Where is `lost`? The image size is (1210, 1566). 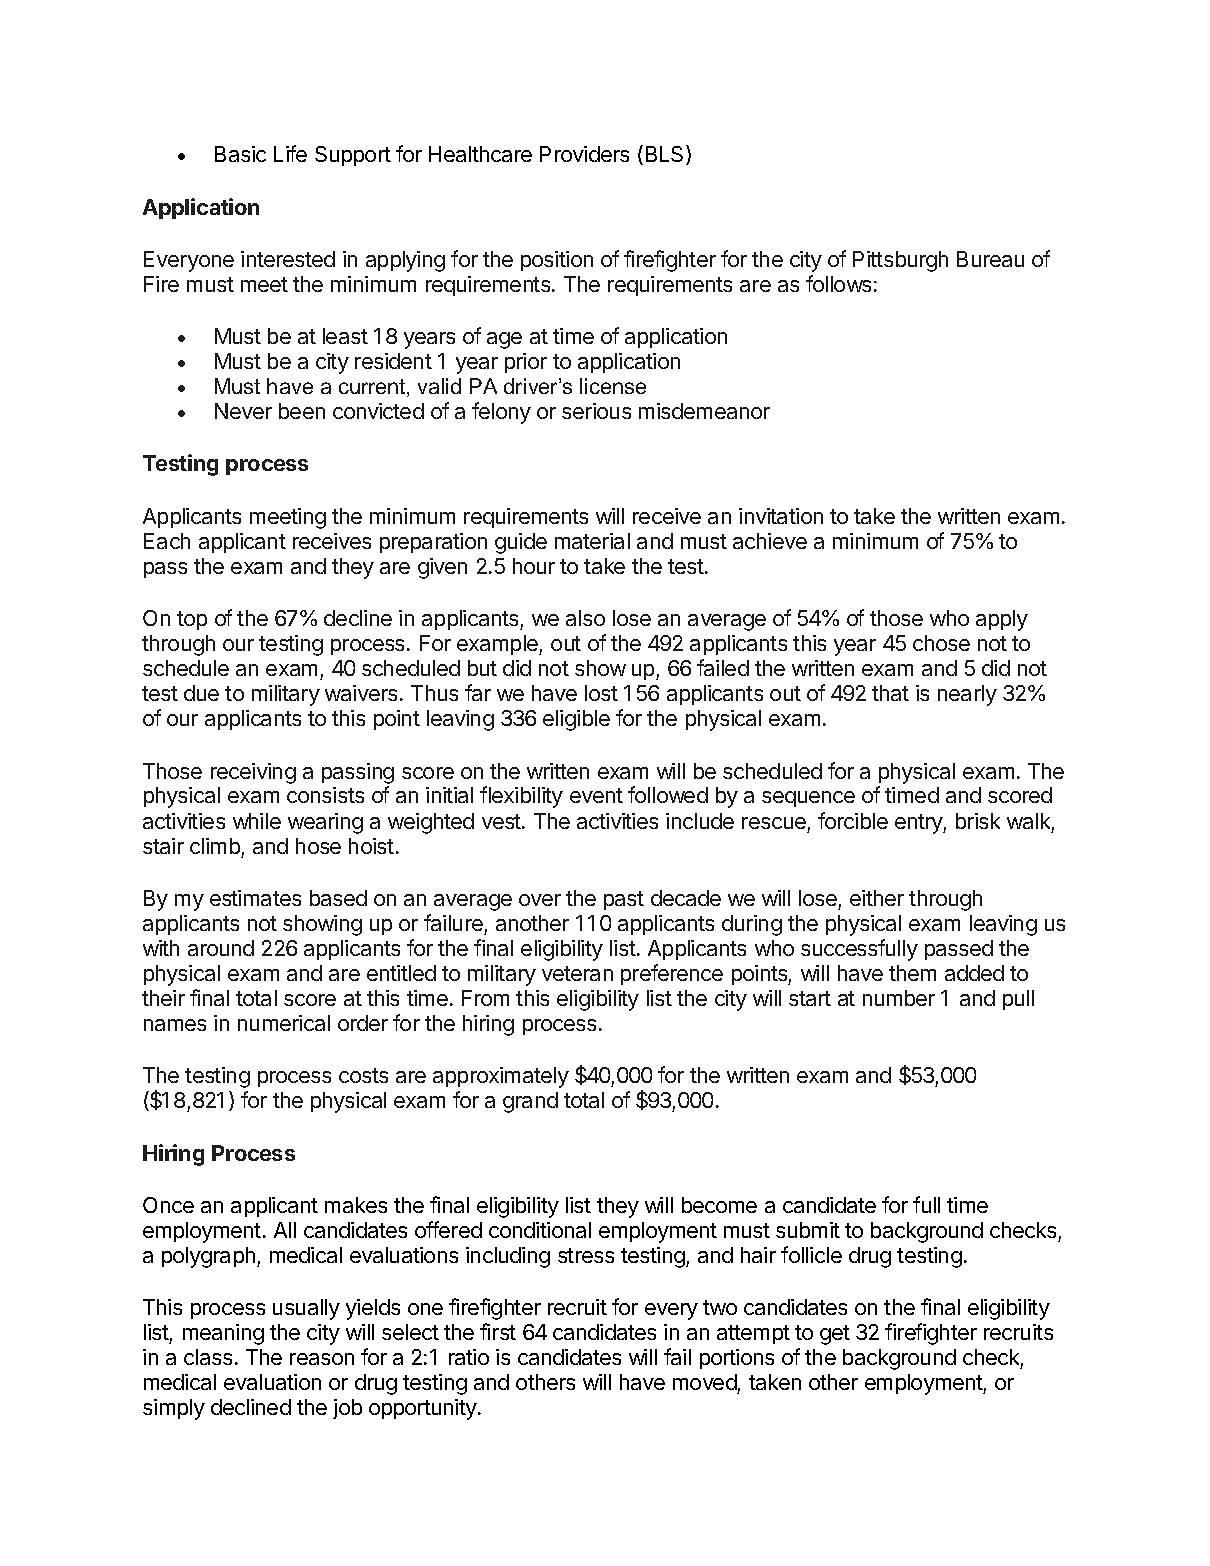
lost is located at coordinates (601, 693).
